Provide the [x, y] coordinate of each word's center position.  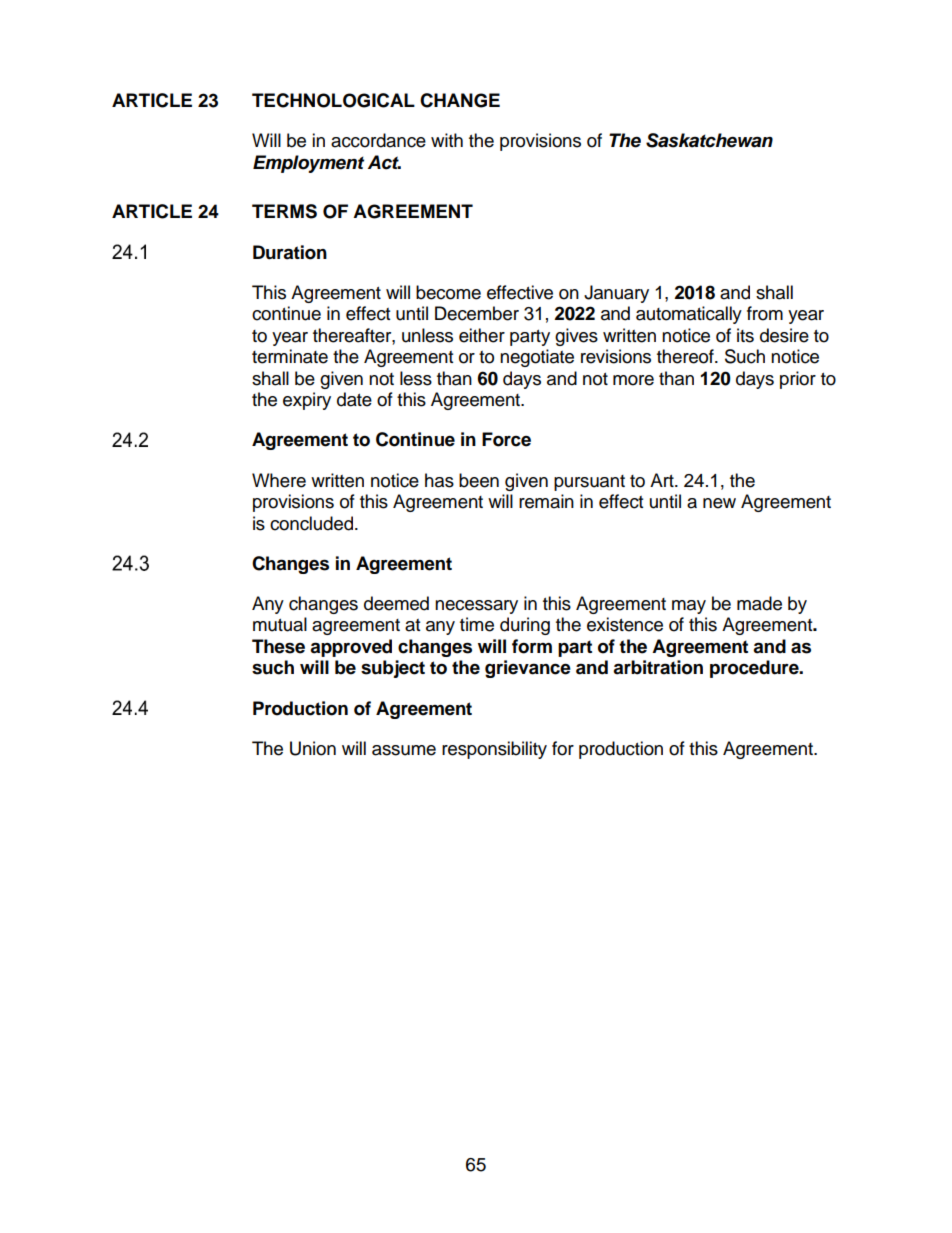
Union [313, 748]
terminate [290, 356]
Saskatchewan [709, 140]
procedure [755, 669]
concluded [311, 523]
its [745, 335]
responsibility [494, 750]
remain [546, 501]
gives [576, 337]
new [719, 503]
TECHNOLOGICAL [333, 100]
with [447, 140]
